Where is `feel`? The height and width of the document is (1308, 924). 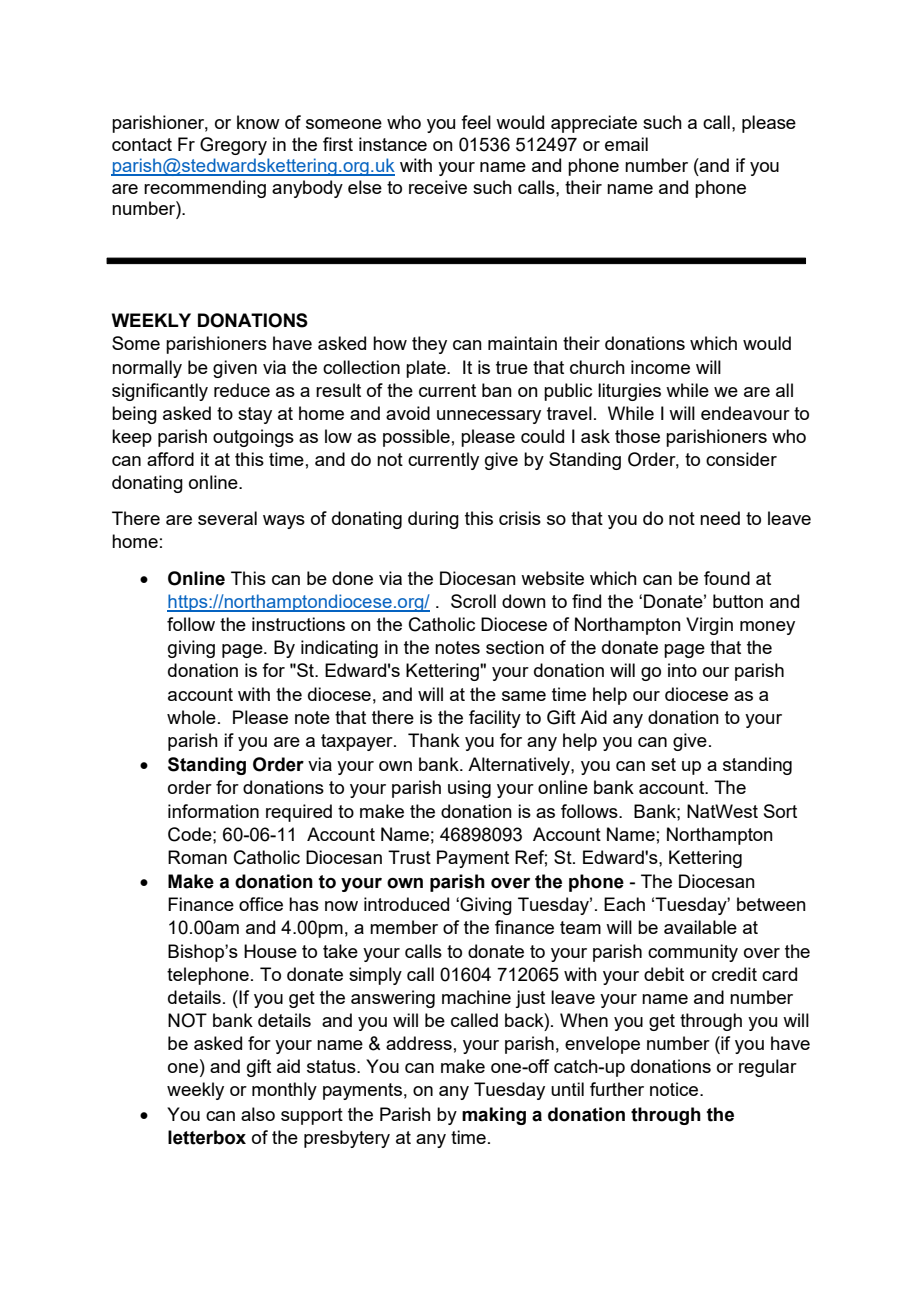
feel is located at coordinates (476, 122).
